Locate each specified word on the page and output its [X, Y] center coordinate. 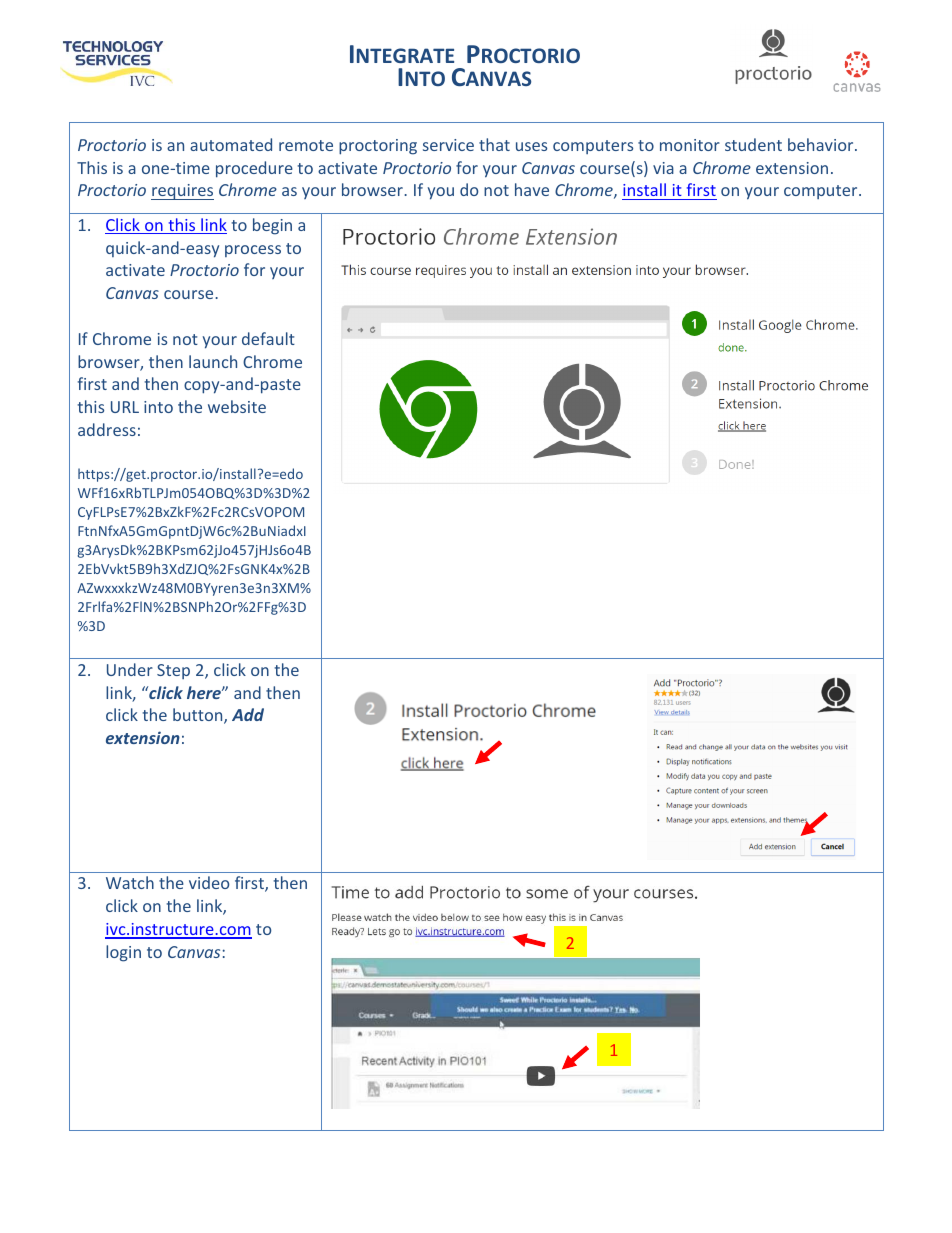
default [268, 338]
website [237, 406]
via [663, 168]
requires [182, 192]
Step [173, 671]
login [123, 953]
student [753, 144]
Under [130, 669]
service [448, 145]
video [209, 882]
